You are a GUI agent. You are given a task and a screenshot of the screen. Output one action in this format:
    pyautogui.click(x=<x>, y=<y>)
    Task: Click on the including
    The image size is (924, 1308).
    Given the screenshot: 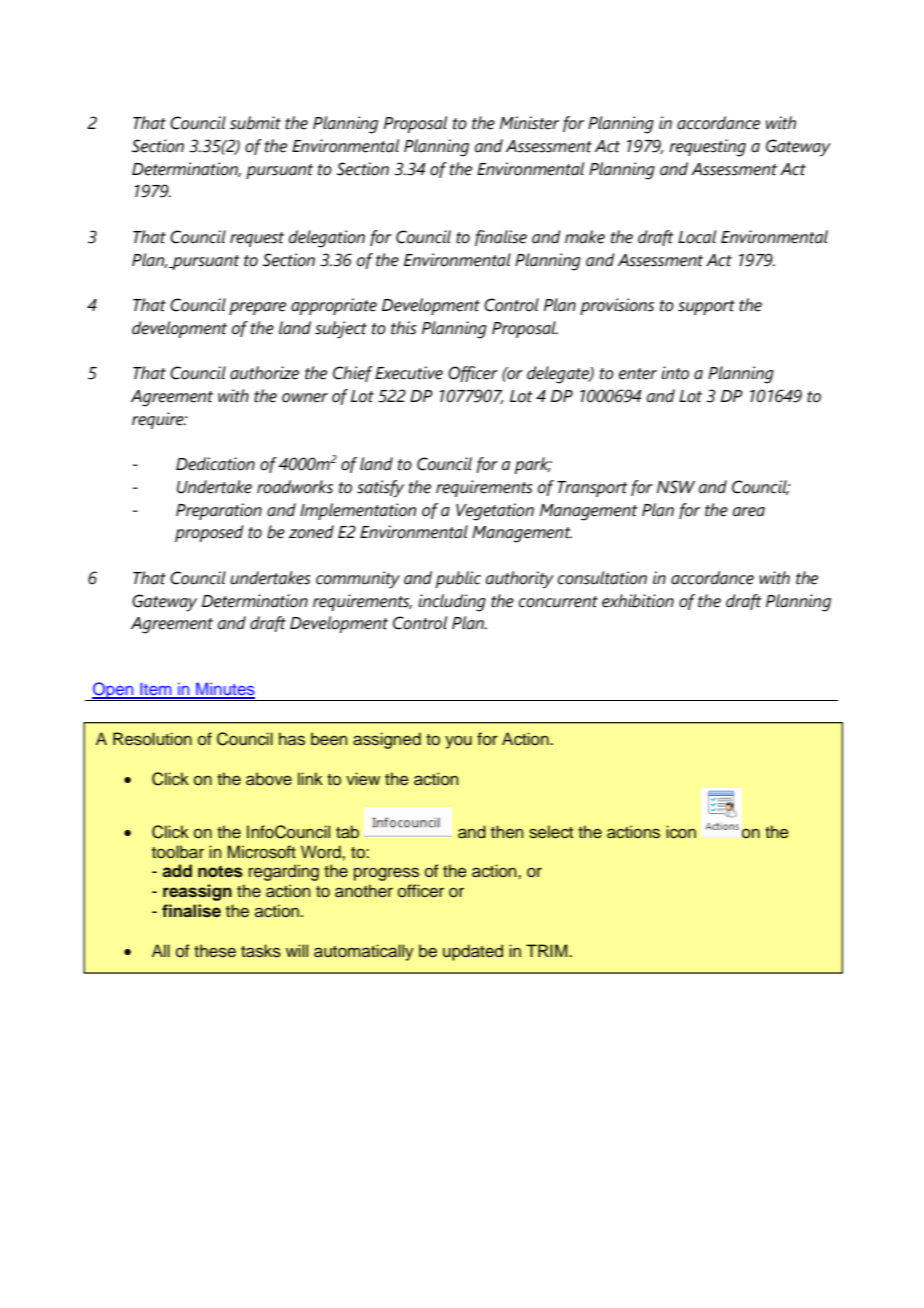 What is the action you would take?
    pyautogui.click(x=452, y=603)
